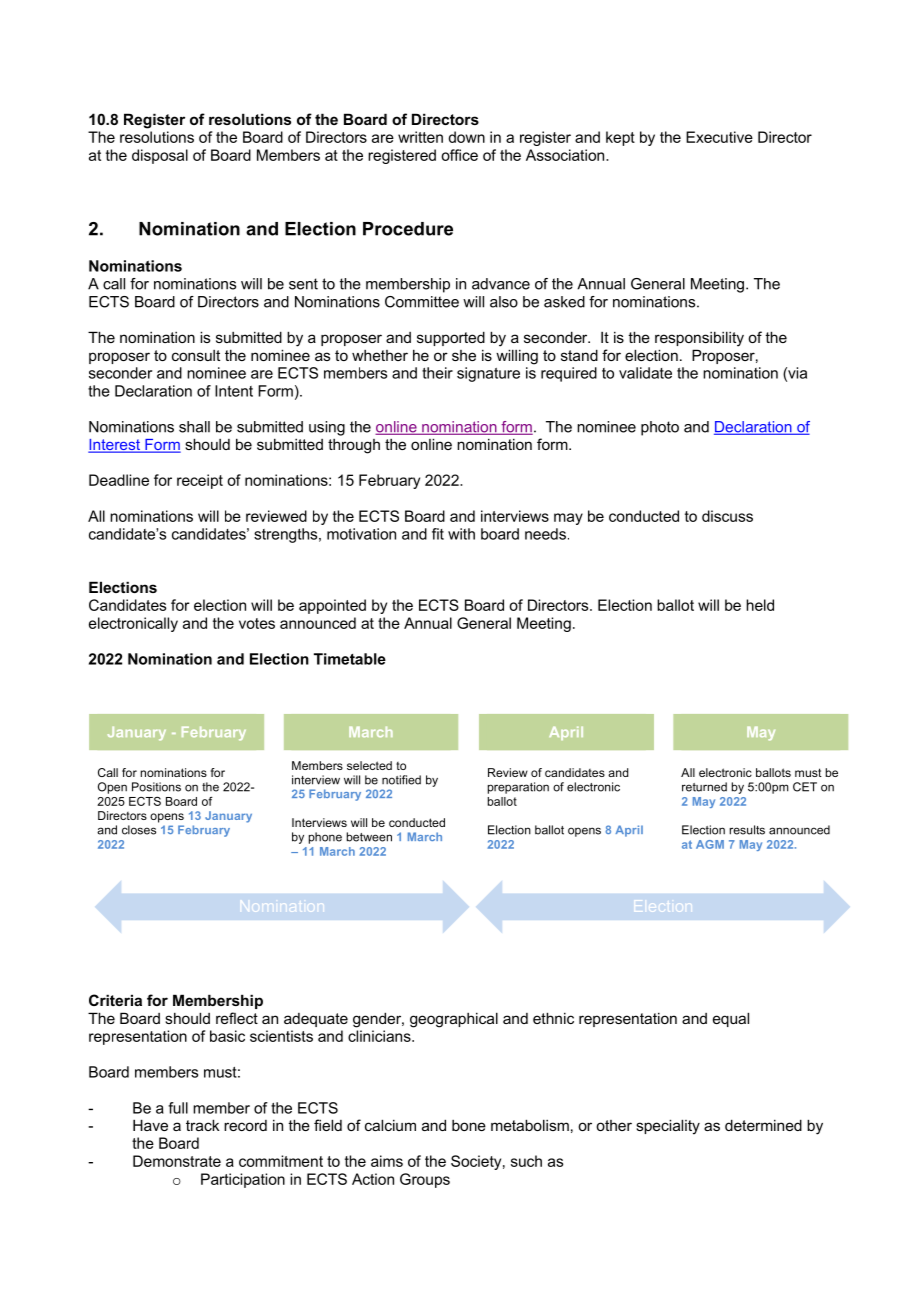 Image resolution: width=924 pixels, height=1308 pixels. Describe the element at coordinates (160, 156) in the document. I see `disposal` at that location.
